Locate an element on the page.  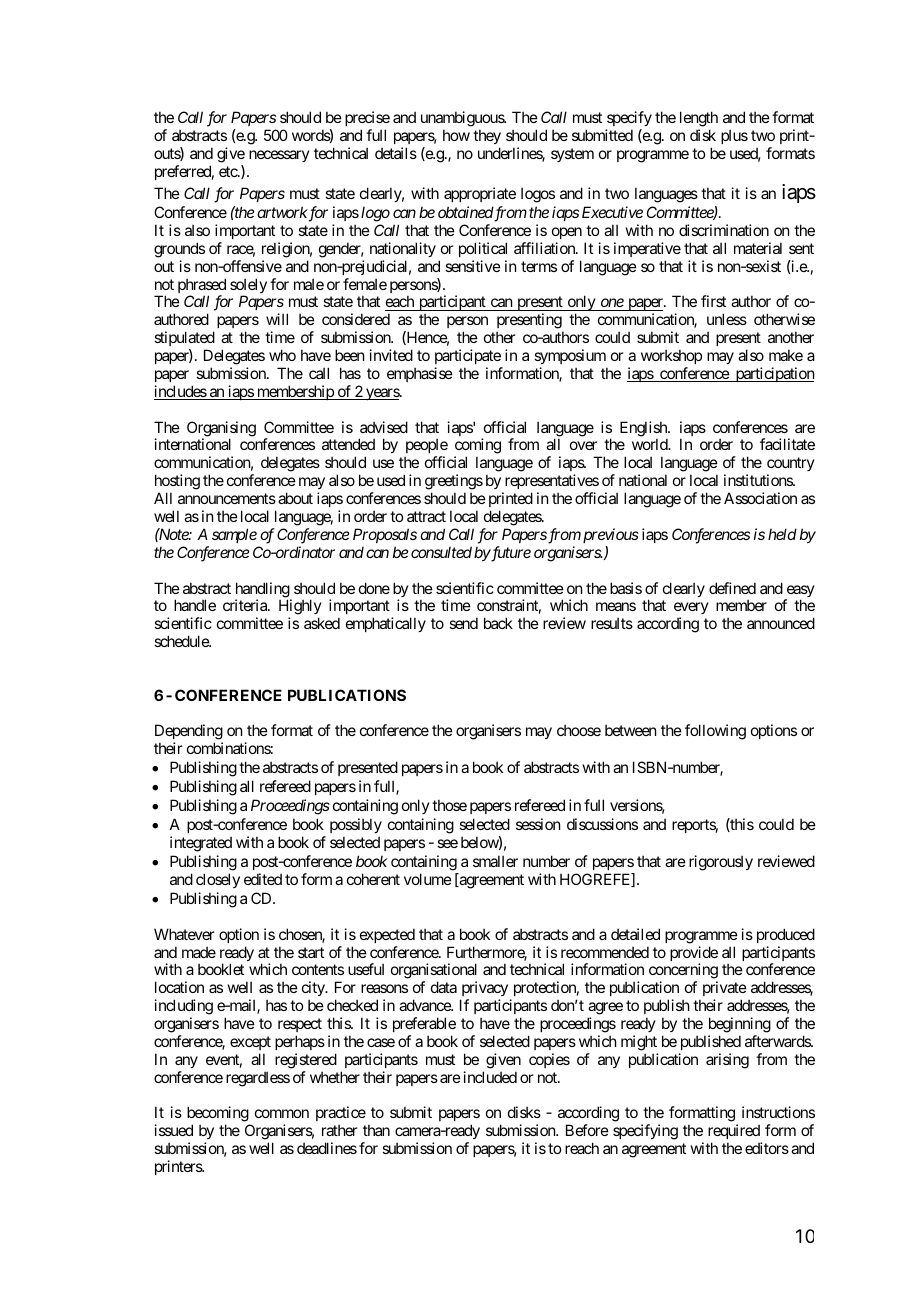
every is located at coordinates (691, 610).
